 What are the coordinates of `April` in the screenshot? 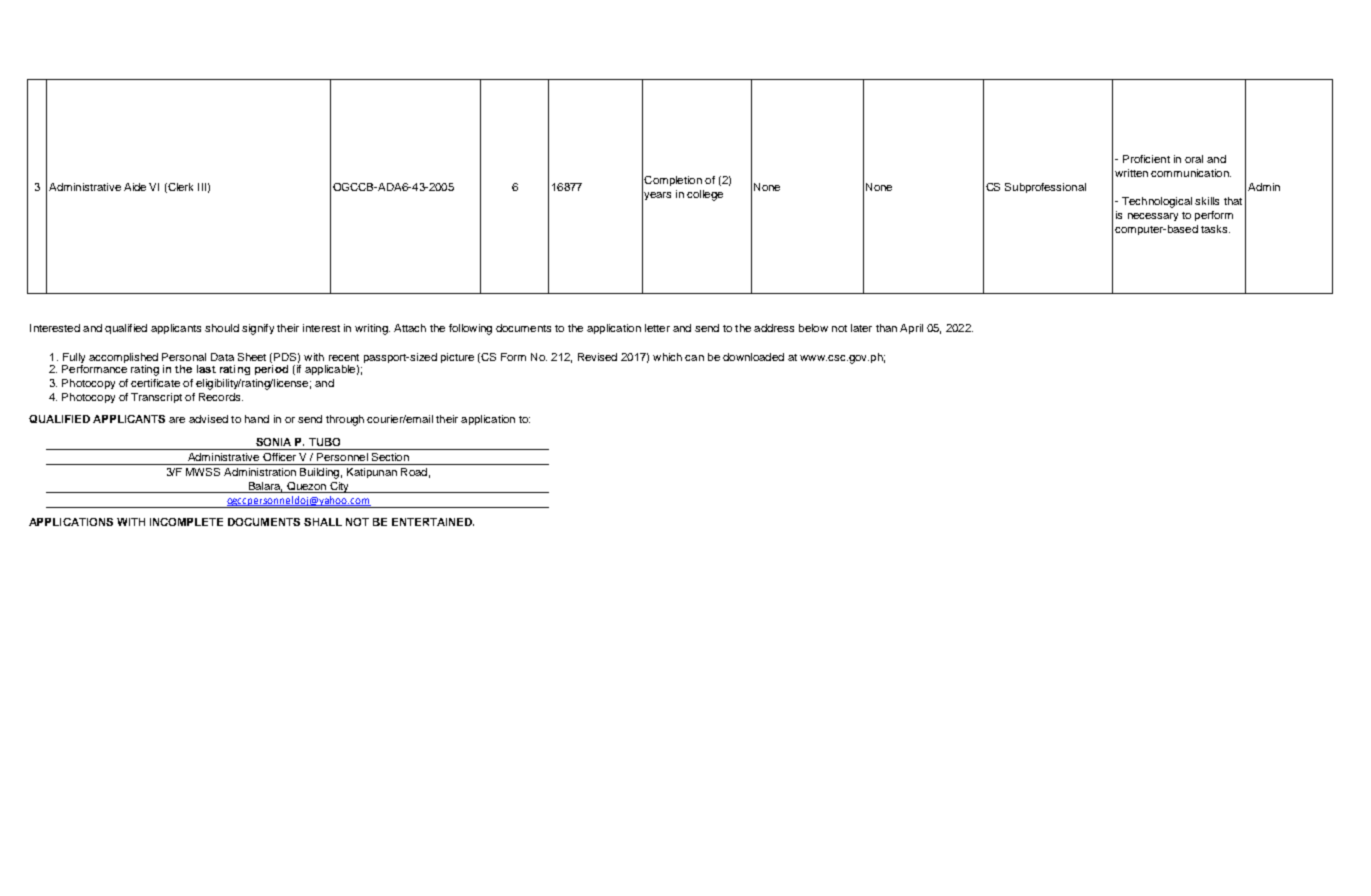 It's located at (911, 329).
